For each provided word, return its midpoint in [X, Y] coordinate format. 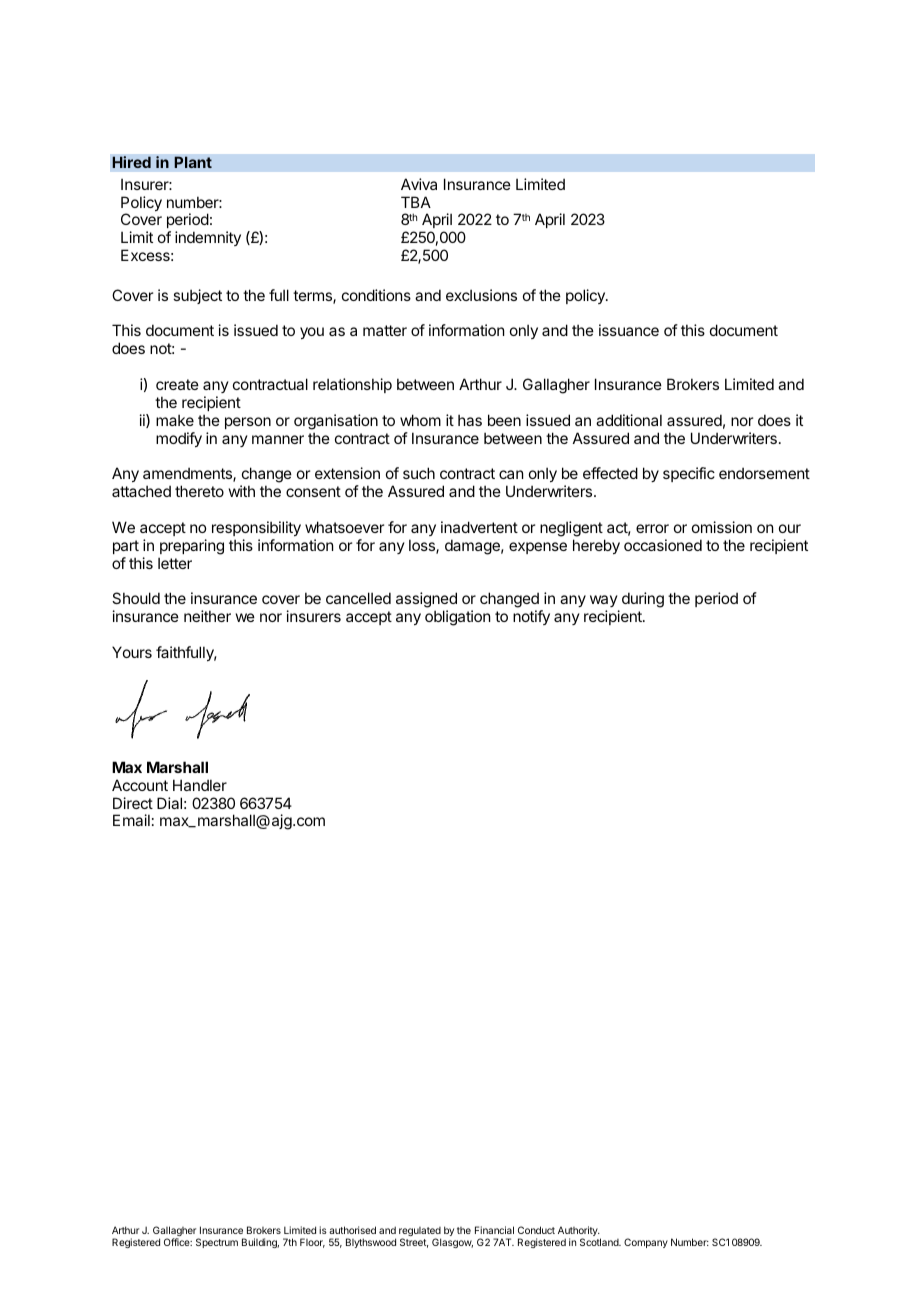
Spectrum [217, 1243]
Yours [132, 652]
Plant [193, 162]
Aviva [419, 184]
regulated [420, 1233]
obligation [457, 618]
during [643, 600]
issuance [629, 330]
